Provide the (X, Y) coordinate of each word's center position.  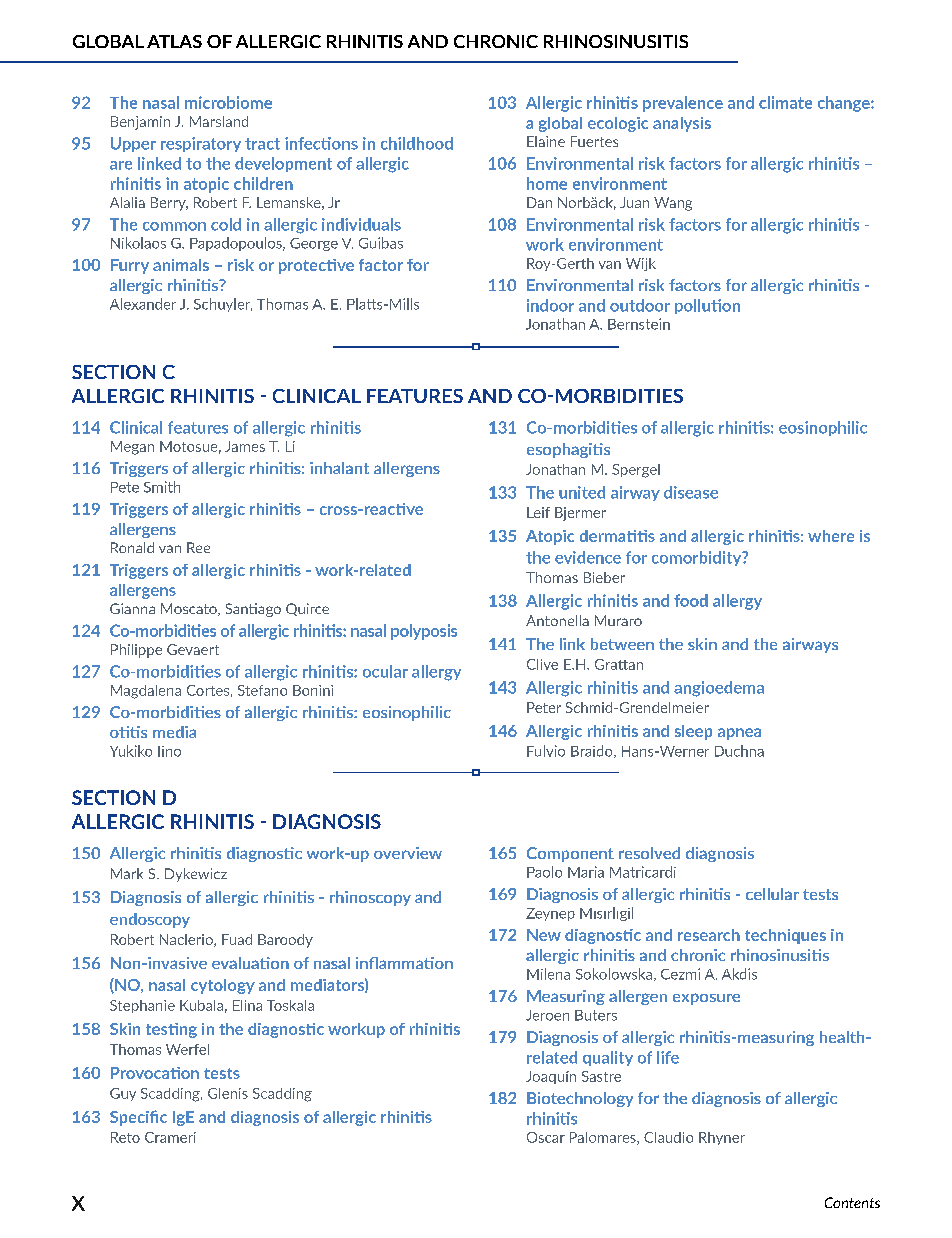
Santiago (253, 610)
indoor (550, 305)
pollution (707, 306)
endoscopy (150, 920)
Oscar (546, 1137)
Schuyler (223, 305)
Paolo (544, 872)
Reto (125, 1137)
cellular (772, 894)
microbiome (228, 102)
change (845, 104)
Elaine (546, 141)
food (691, 600)
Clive (542, 664)
